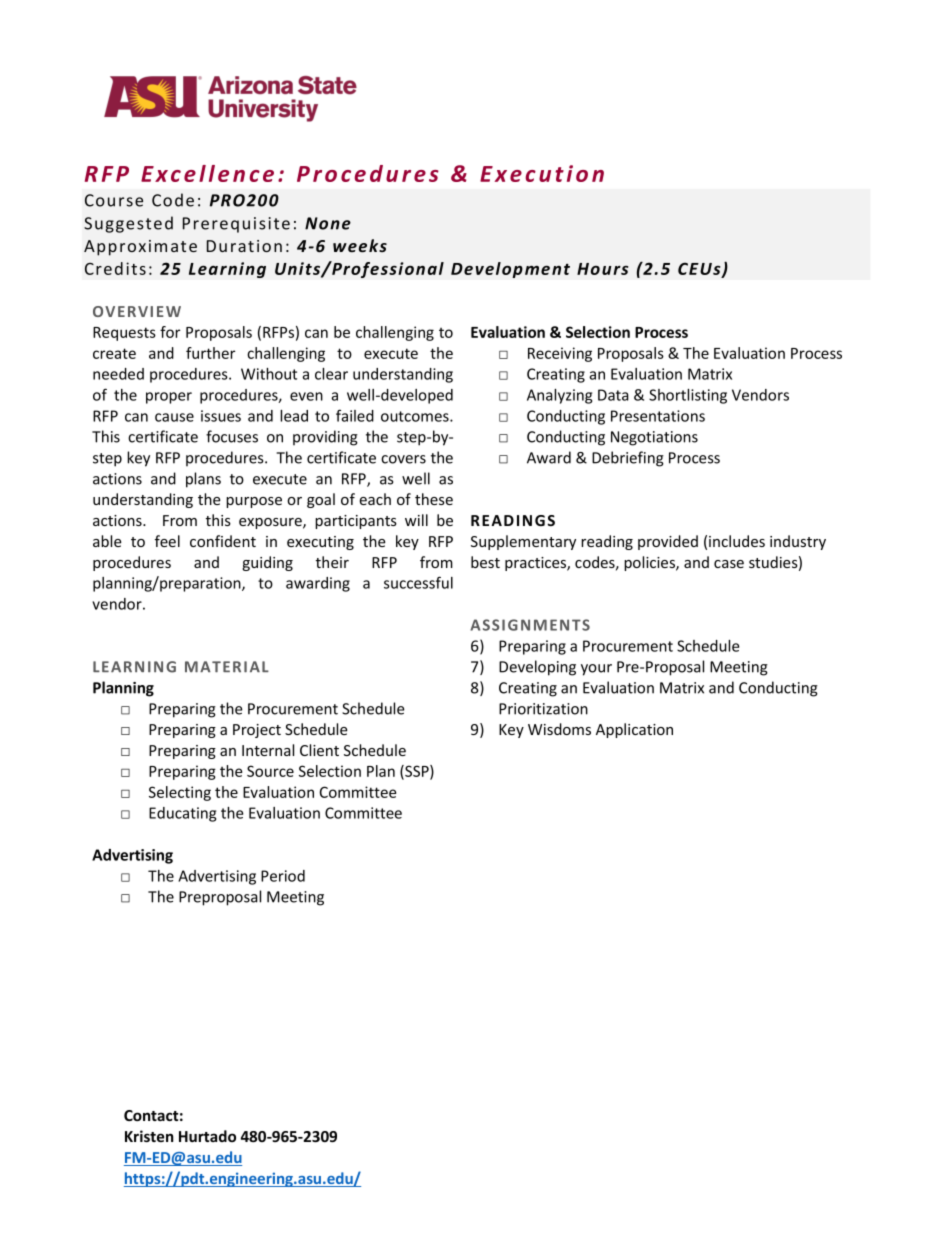  Describe the element at coordinates (236, 225) in the screenshot. I see `Prerequisite` at that location.
